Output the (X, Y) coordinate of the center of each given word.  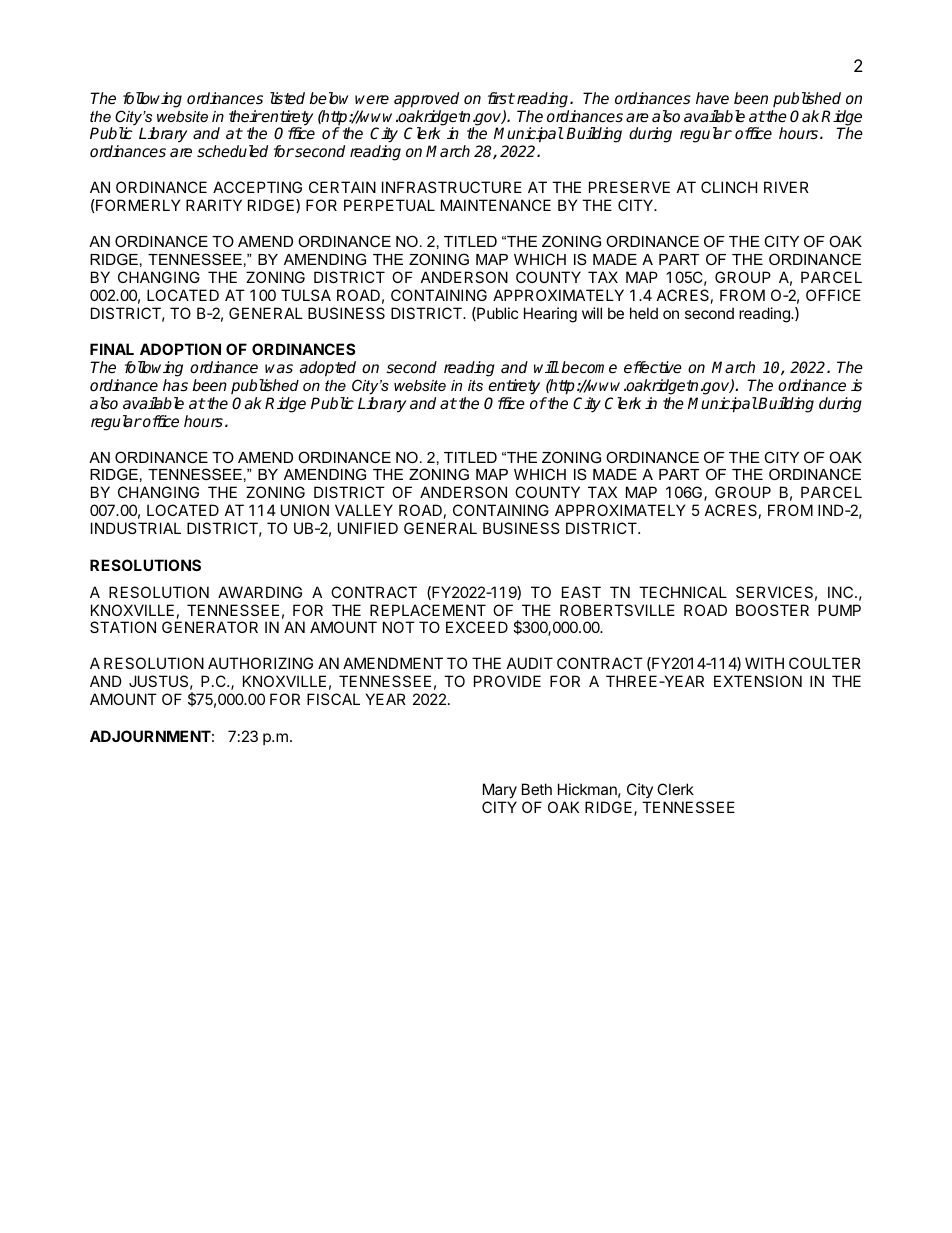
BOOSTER (772, 610)
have (712, 98)
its (475, 385)
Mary (500, 792)
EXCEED (477, 627)
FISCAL (333, 699)
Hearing (550, 315)
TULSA (306, 295)
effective (653, 367)
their (245, 116)
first (501, 98)
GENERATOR (210, 627)
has (175, 385)
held (644, 313)
